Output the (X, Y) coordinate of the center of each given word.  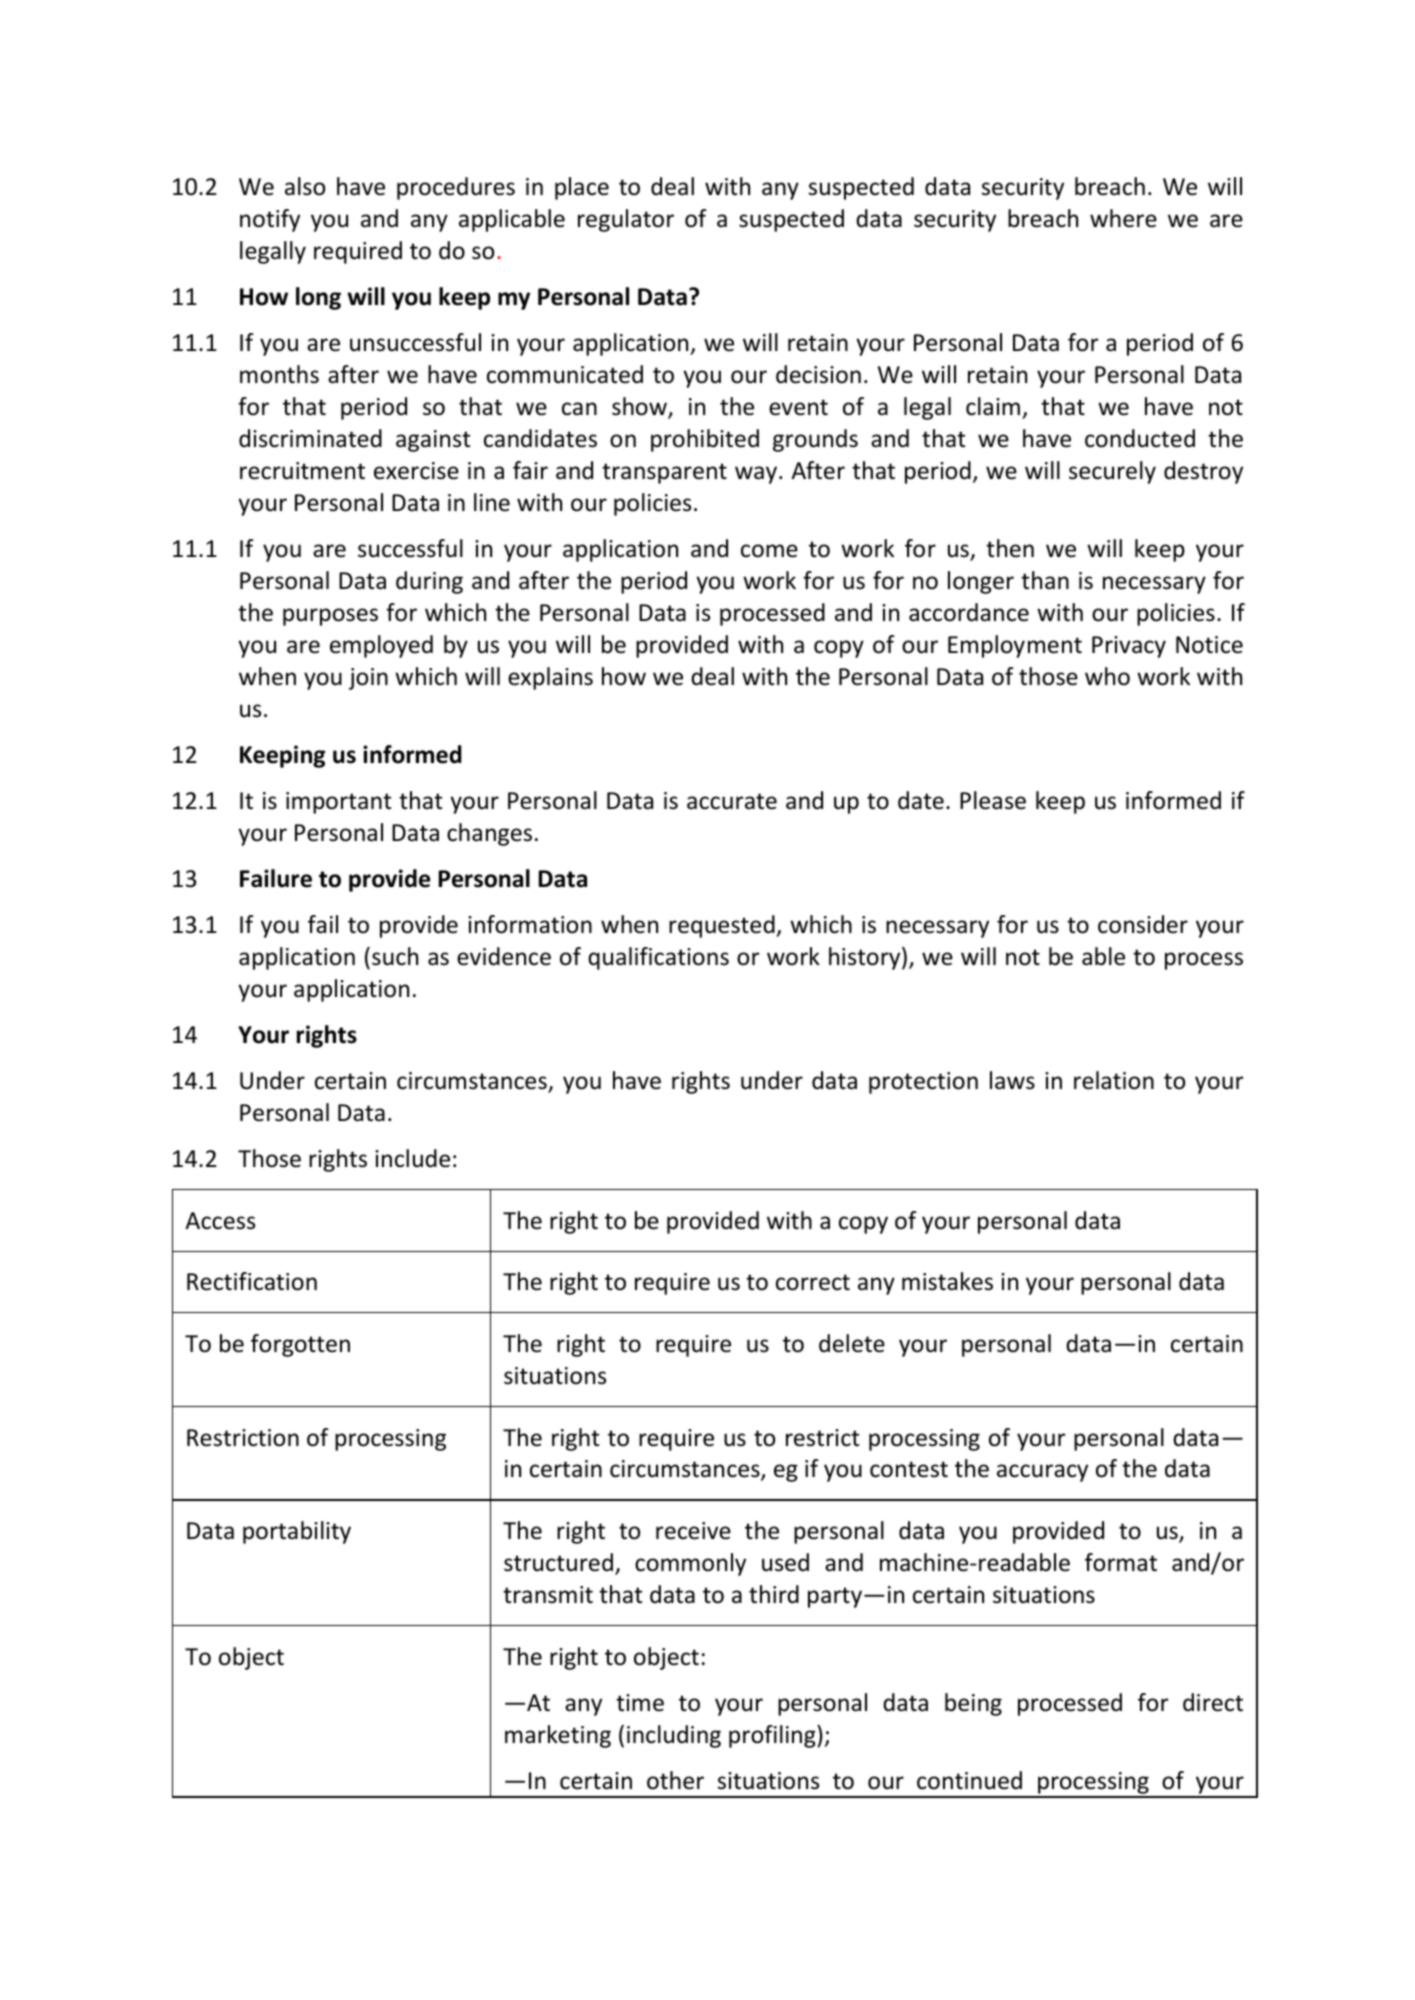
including (674, 1736)
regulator (626, 220)
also (305, 186)
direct (1213, 1702)
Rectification (252, 1281)
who (1107, 676)
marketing (558, 1736)
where (1123, 218)
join (368, 679)
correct (813, 1282)
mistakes (947, 1281)
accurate (732, 801)
